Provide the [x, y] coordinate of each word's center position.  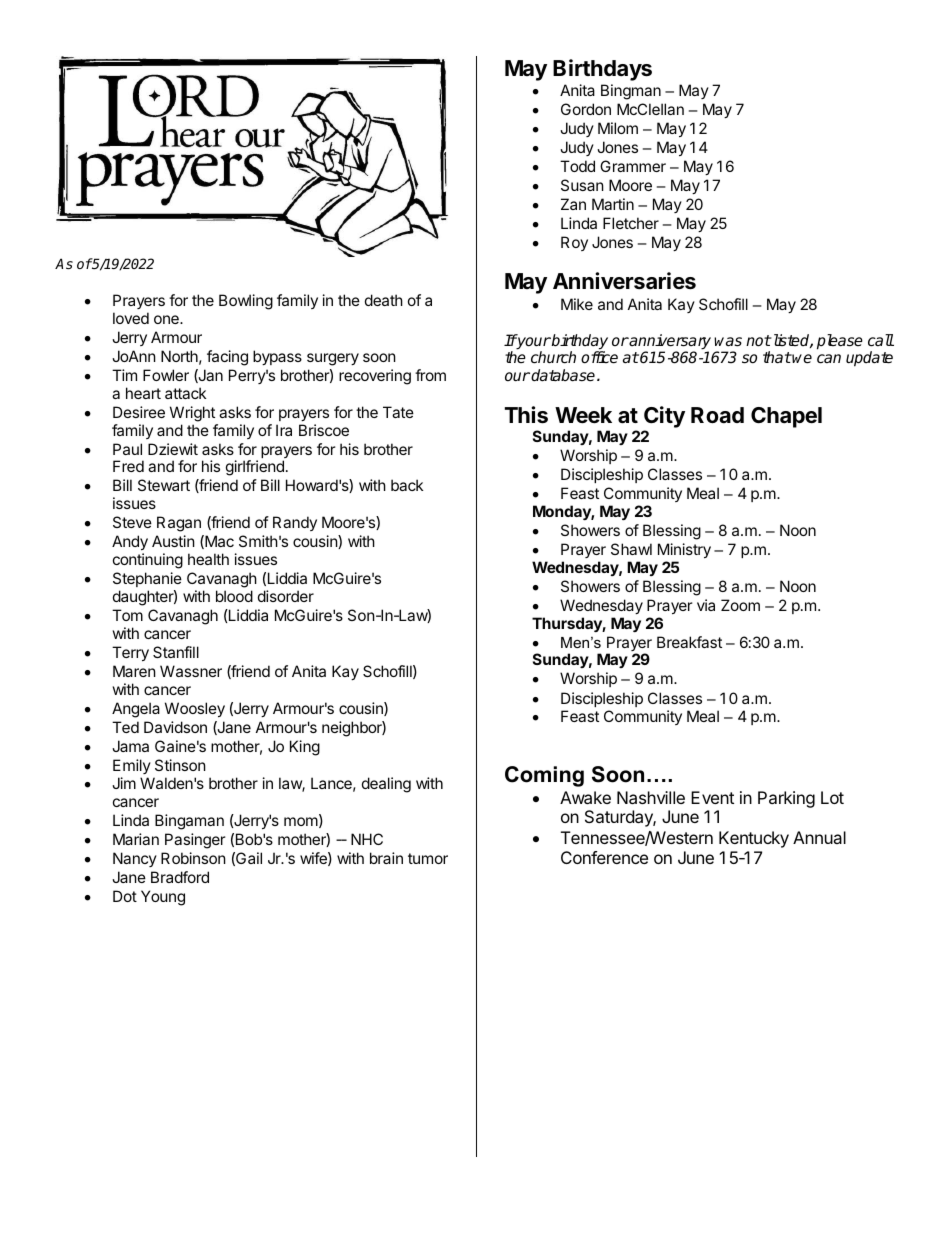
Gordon [586, 109]
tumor [428, 858]
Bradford [180, 877]
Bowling [246, 302]
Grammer [633, 166]
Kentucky [754, 839]
